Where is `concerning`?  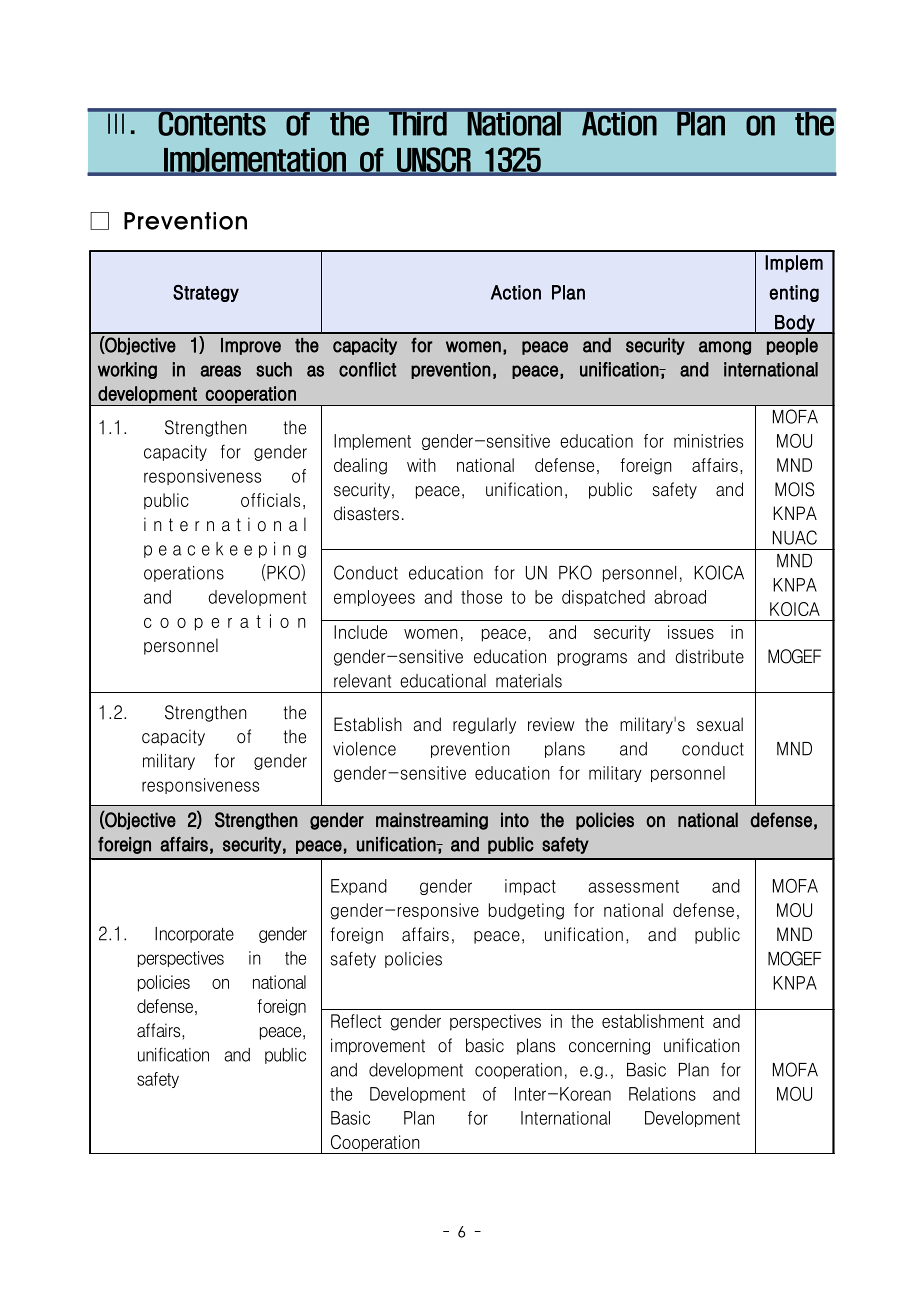 concerning is located at coordinates (609, 1046).
